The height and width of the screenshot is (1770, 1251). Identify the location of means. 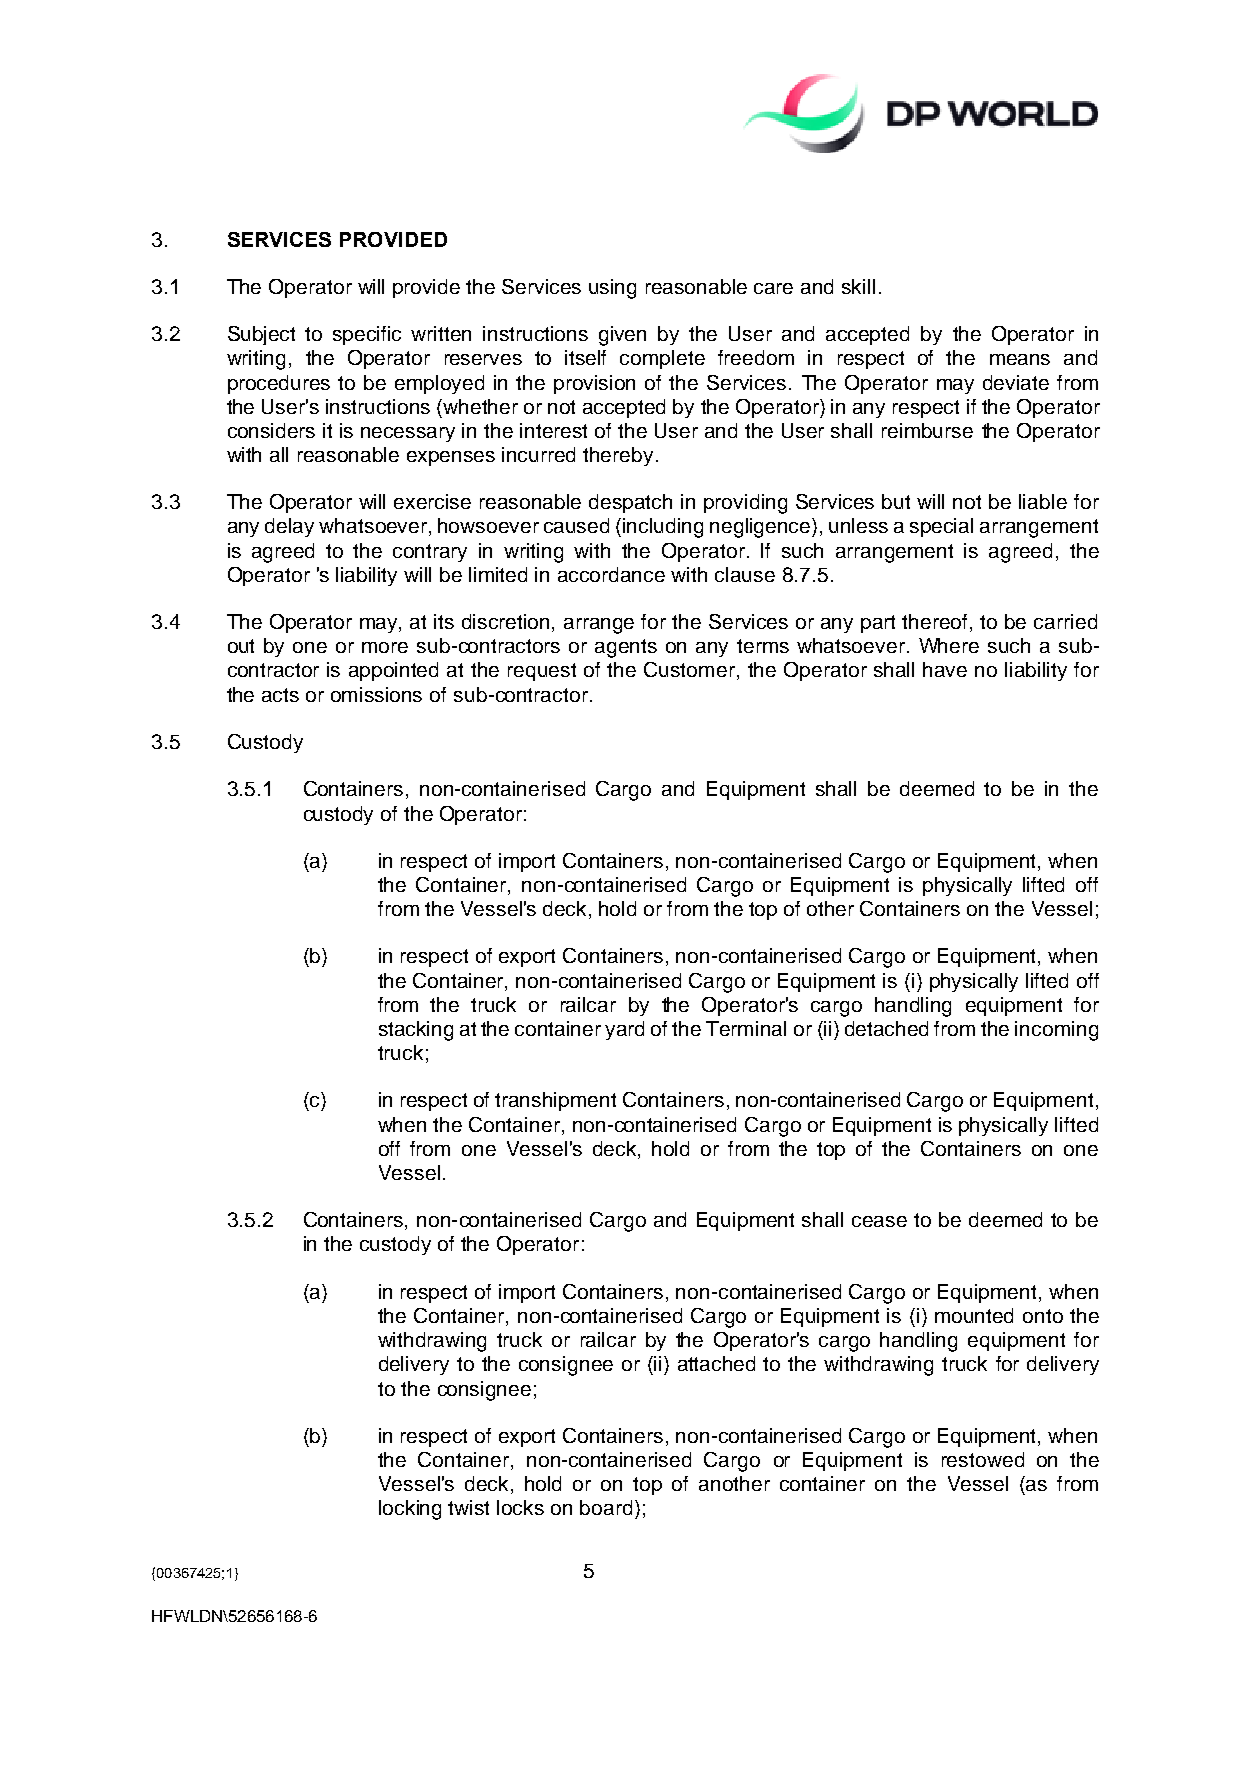
(1020, 359).
